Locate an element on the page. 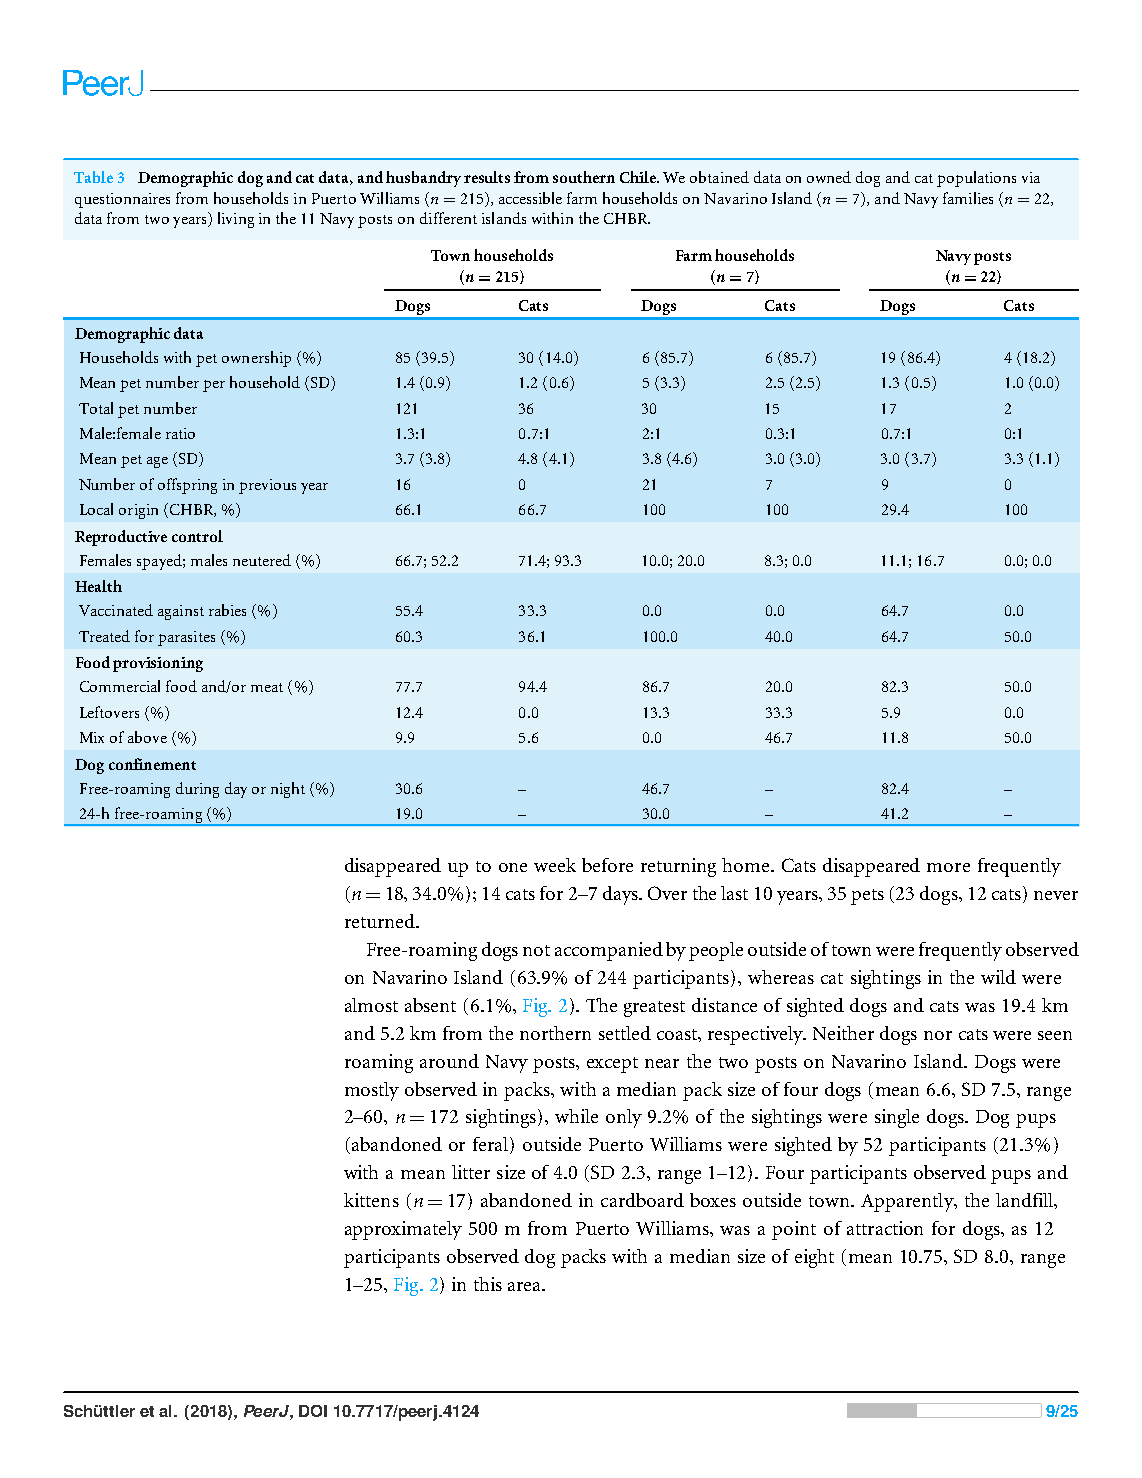 This page has width=1142, height=1478. accessible is located at coordinates (530, 198).
